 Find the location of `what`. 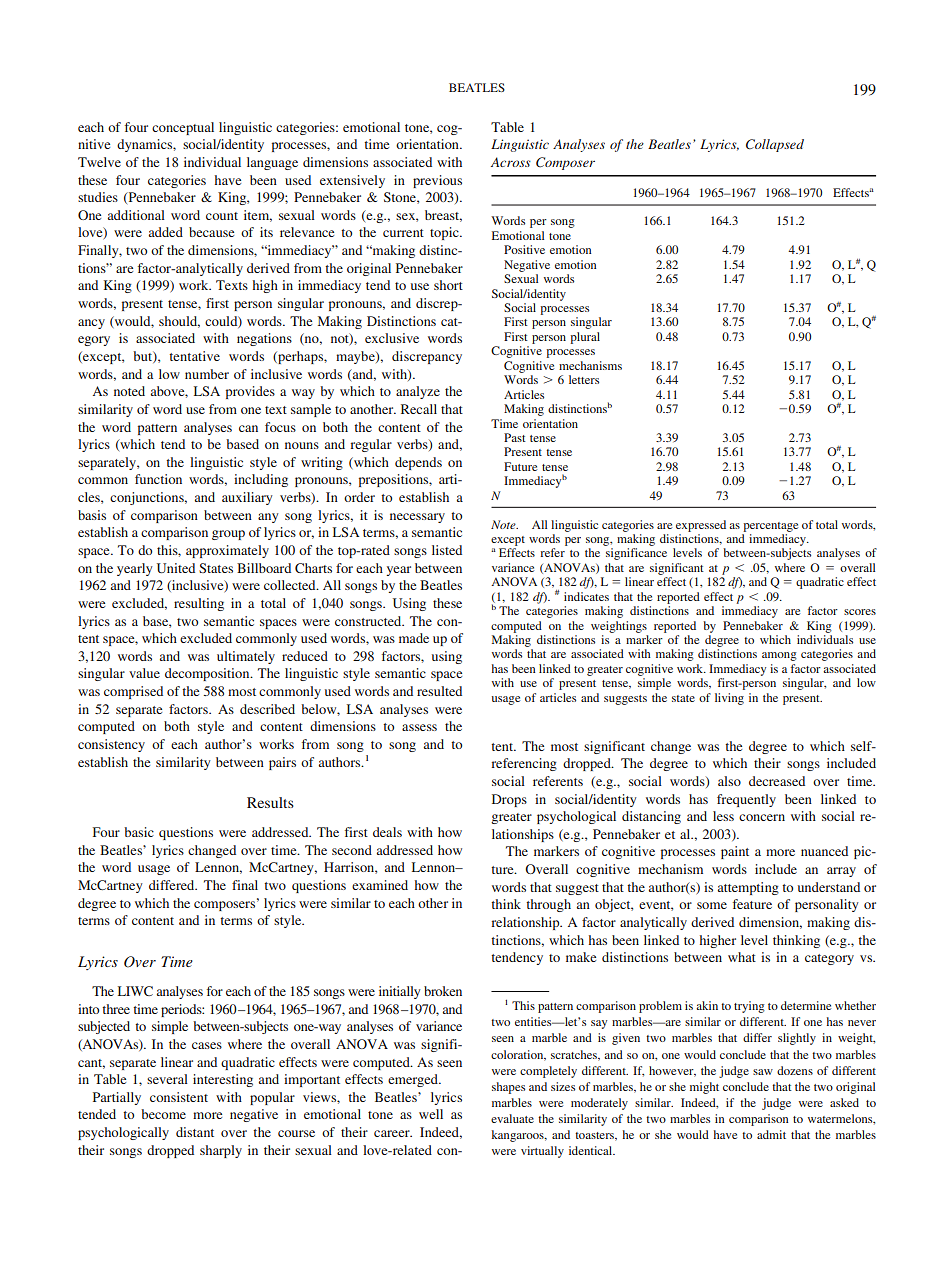

what is located at coordinates (742, 957).
